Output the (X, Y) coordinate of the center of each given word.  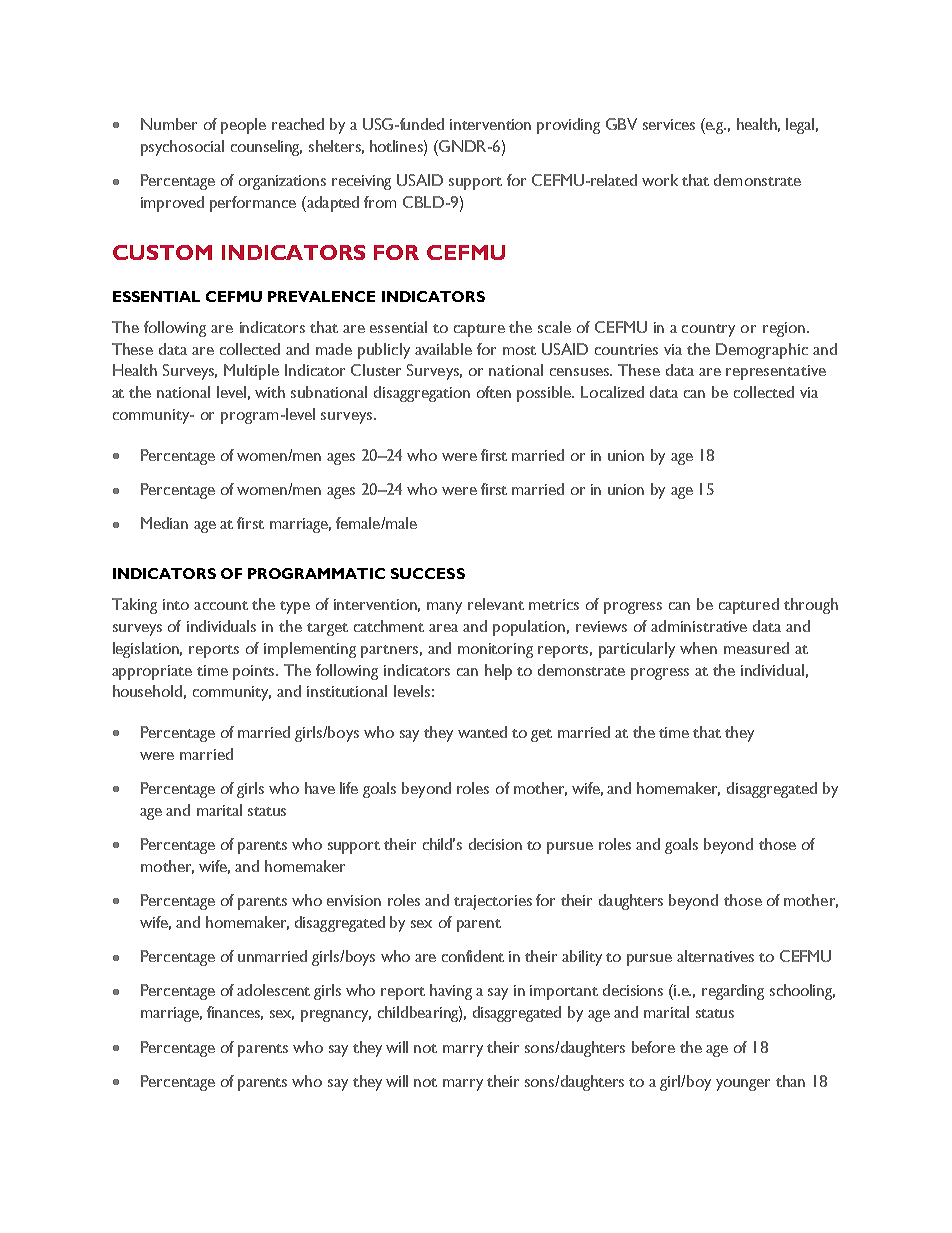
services (669, 124)
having (451, 992)
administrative (699, 626)
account (221, 605)
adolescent (273, 990)
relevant (496, 604)
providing (568, 126)
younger (743, 1085)
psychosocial (182, 148)
